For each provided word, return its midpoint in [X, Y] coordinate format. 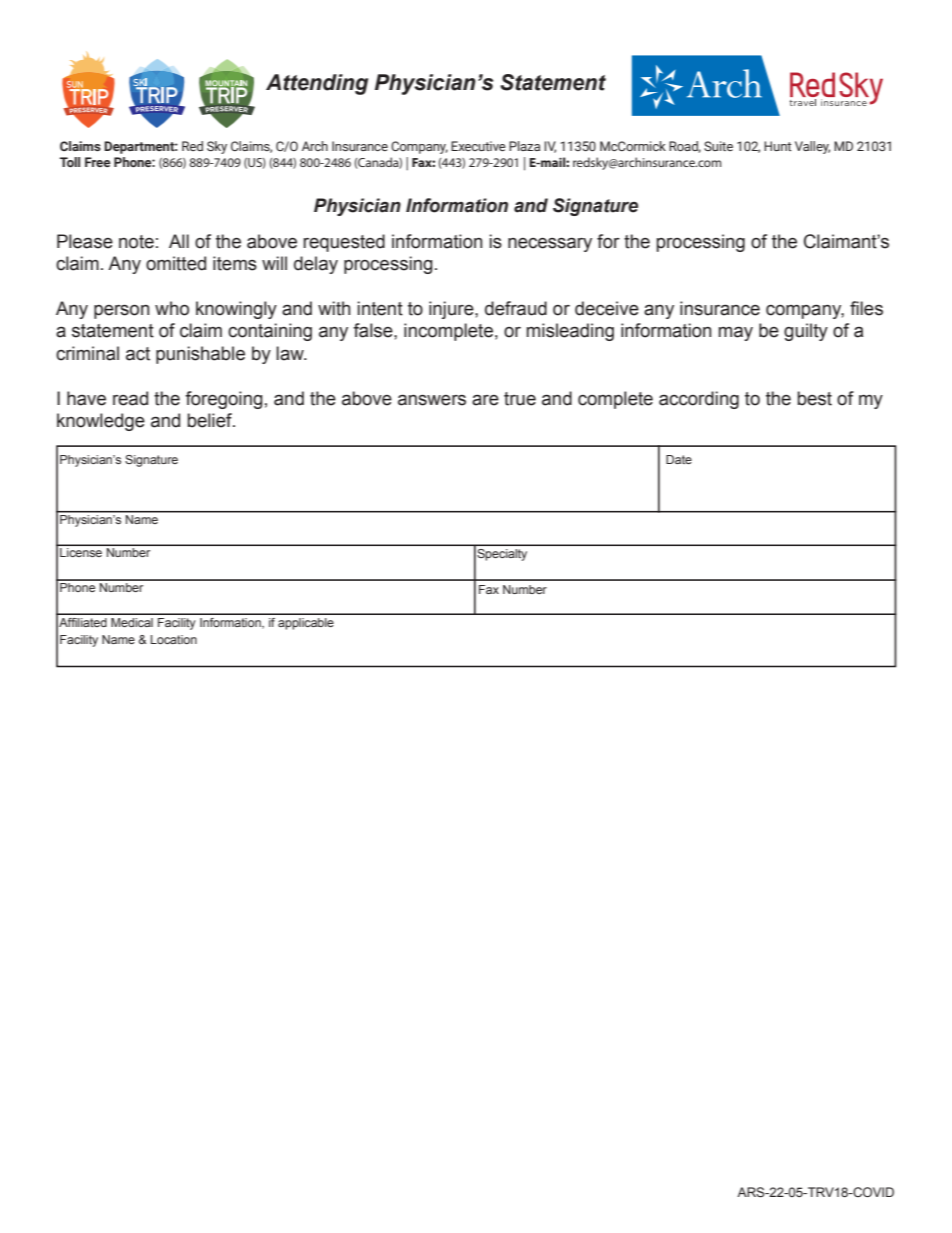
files [866, 308]
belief [210, 420]
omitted [176, 263]
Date [679, 459]
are [485, 400]
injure [452, 310]
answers [432, 400]
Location [174, 639]
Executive [478, 146]
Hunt [778, 146]
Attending [317, 84]
